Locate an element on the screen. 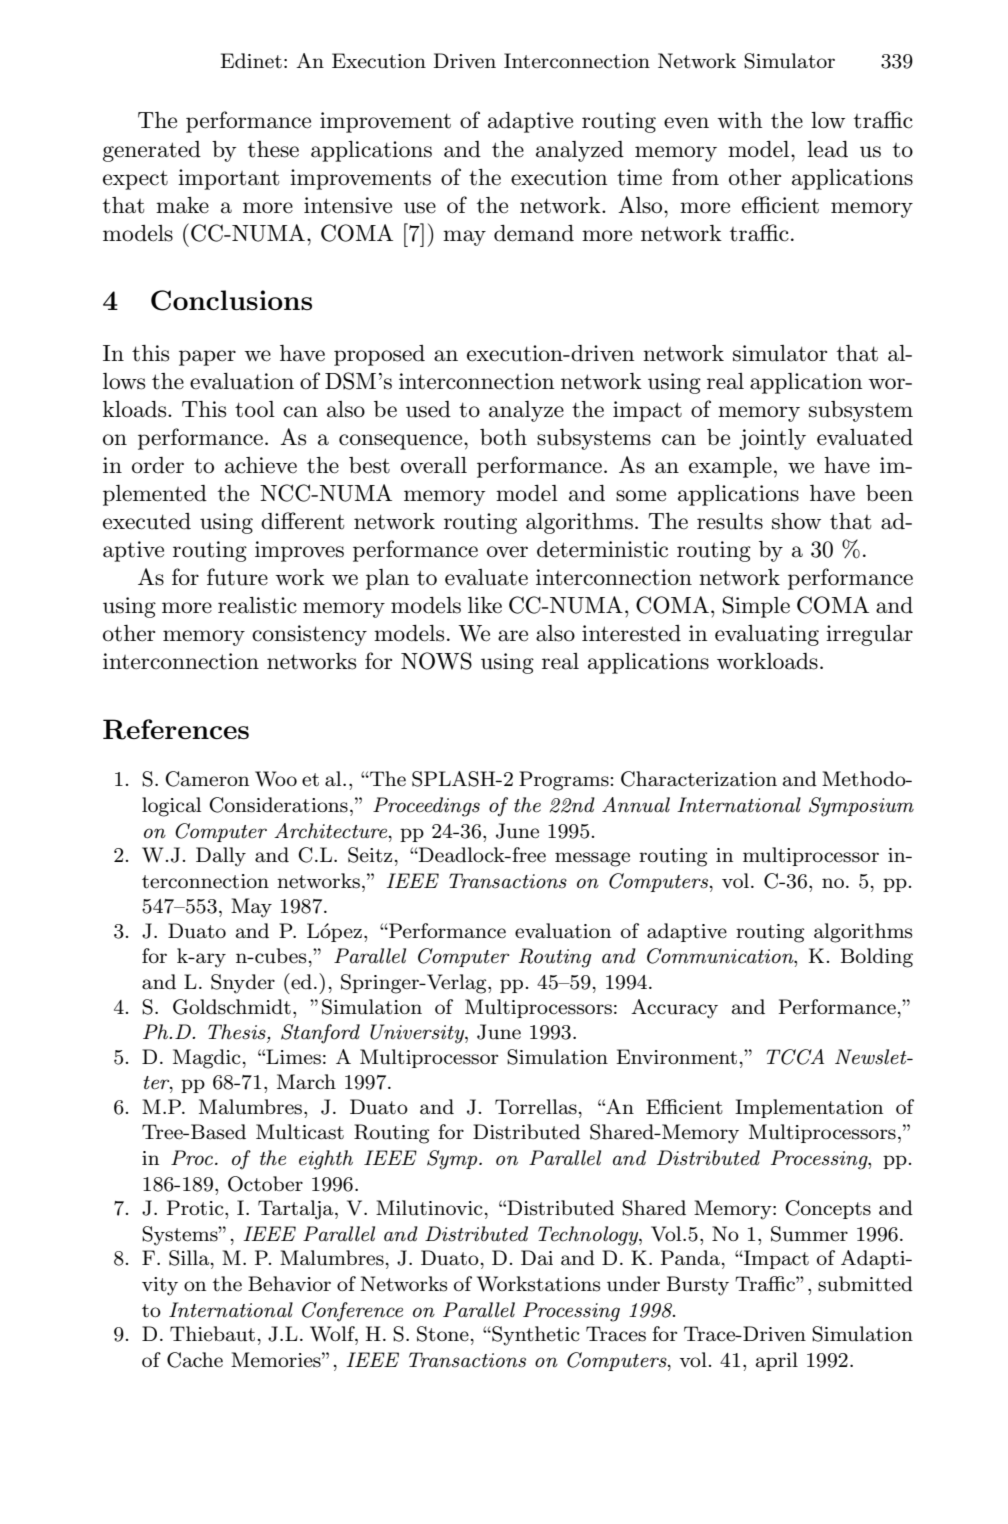 This screenshot has height=1524, width=1008. Communication is located at coordinates (721, 957).
